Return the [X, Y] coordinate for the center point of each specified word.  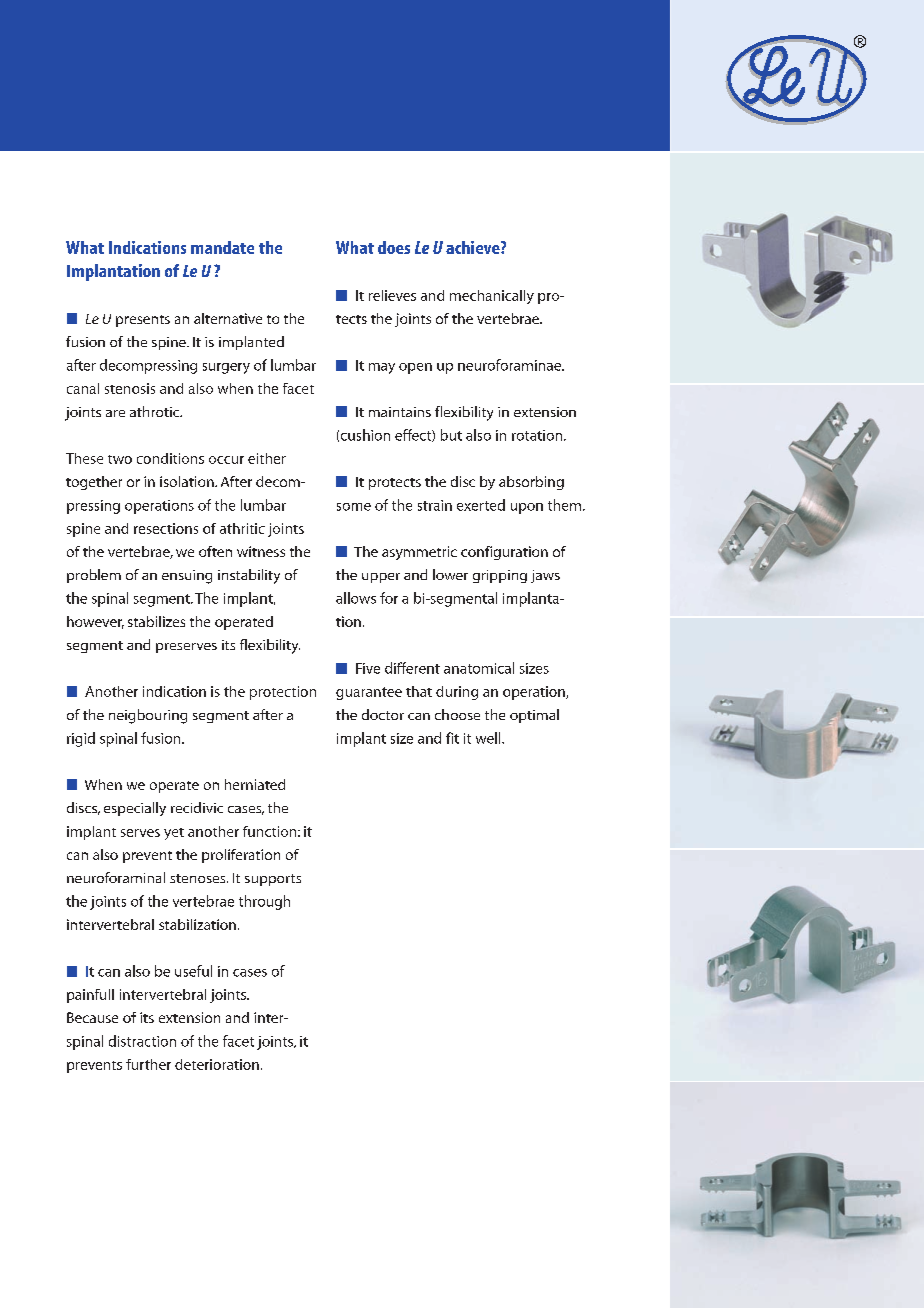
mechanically [492, 297]
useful [193, 971]
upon [527, 508]
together [94, 483]
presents [143, 321]
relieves [392, 295]
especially [135, 809]
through [264, 902]
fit [452, 738]
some [354, 507]
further [148, 1064]
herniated [255, 784]
